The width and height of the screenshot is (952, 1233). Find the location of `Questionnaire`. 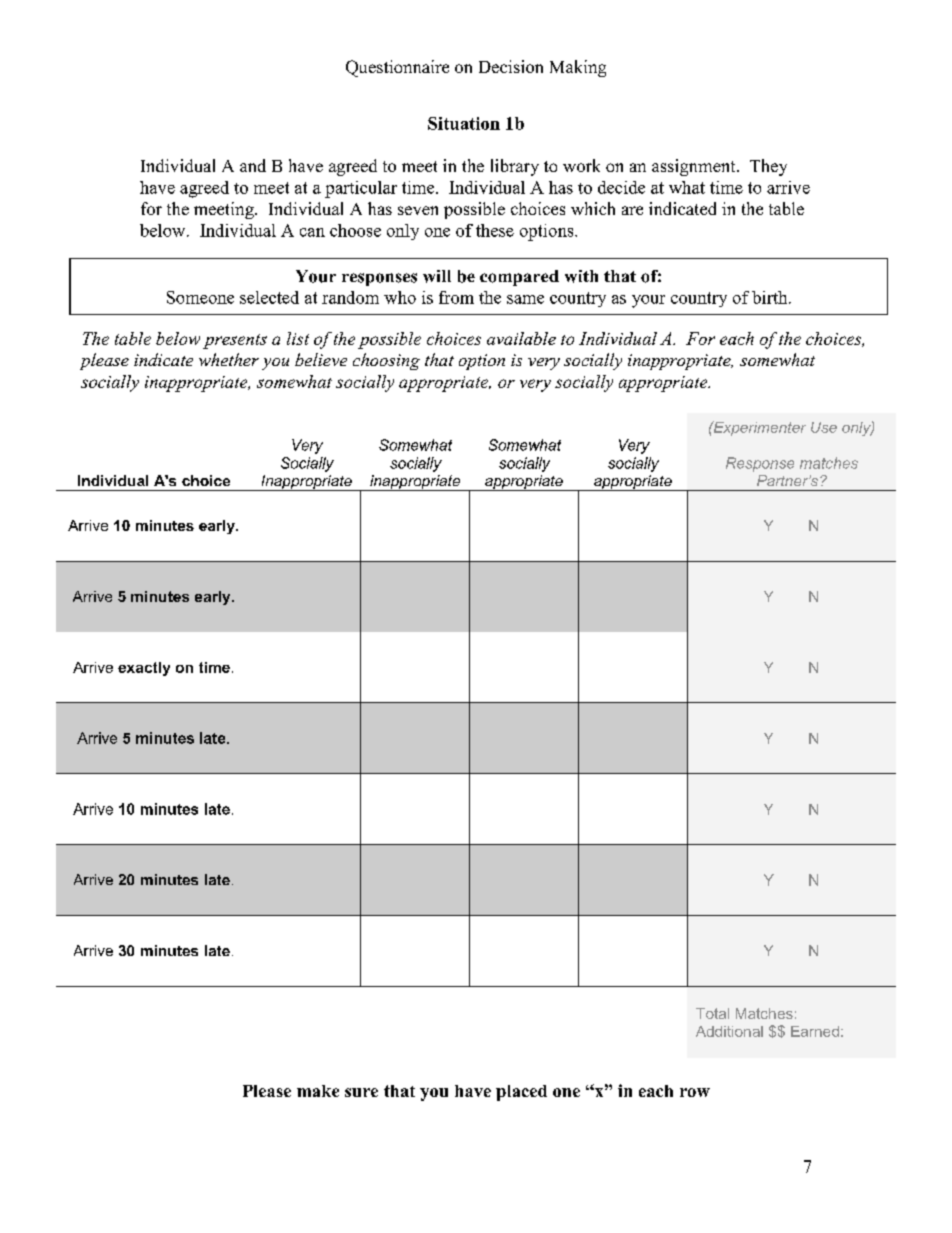

Questionnaire is located at coordinates (397, 68).
